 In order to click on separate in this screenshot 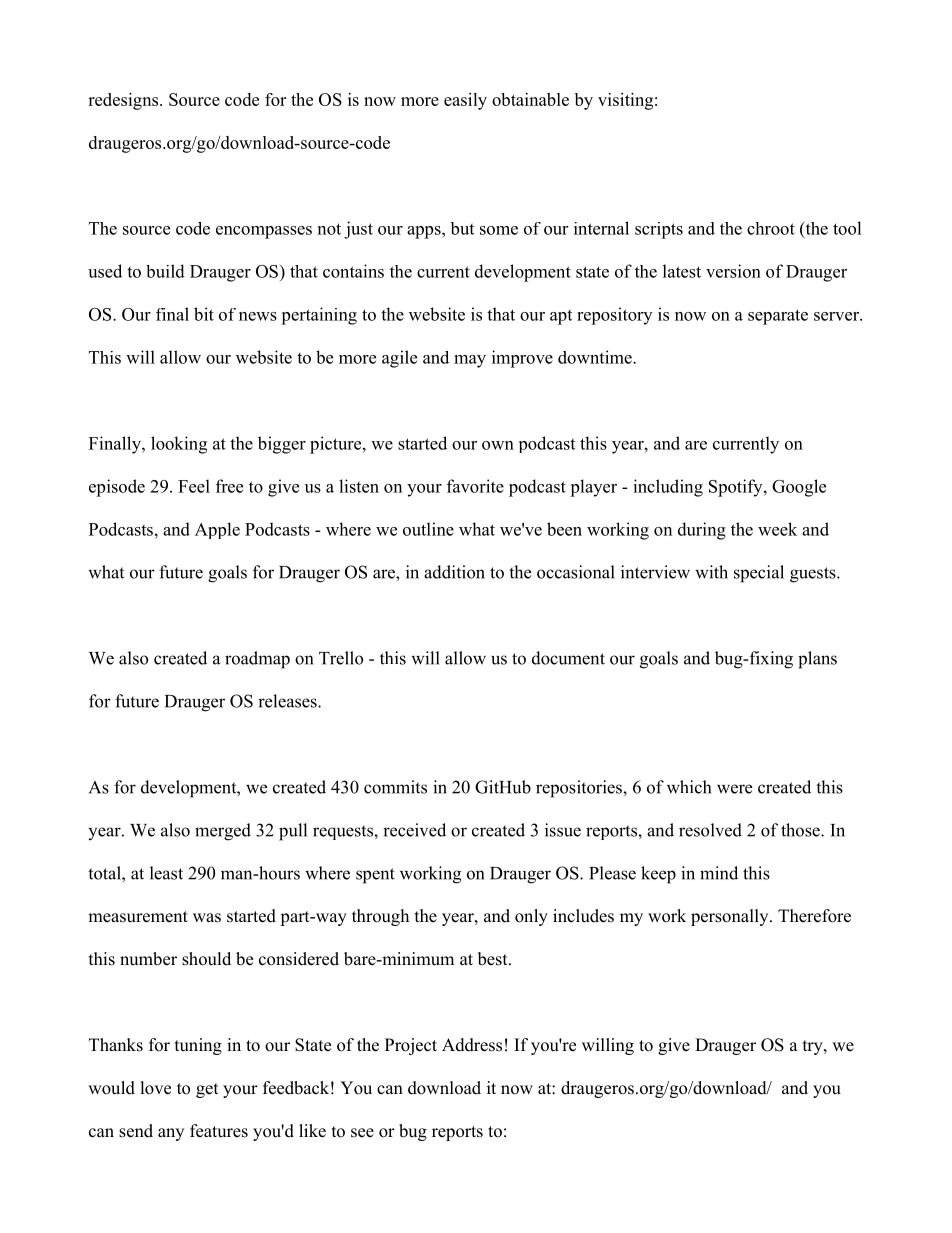, I will do `click(778, 317)`.
